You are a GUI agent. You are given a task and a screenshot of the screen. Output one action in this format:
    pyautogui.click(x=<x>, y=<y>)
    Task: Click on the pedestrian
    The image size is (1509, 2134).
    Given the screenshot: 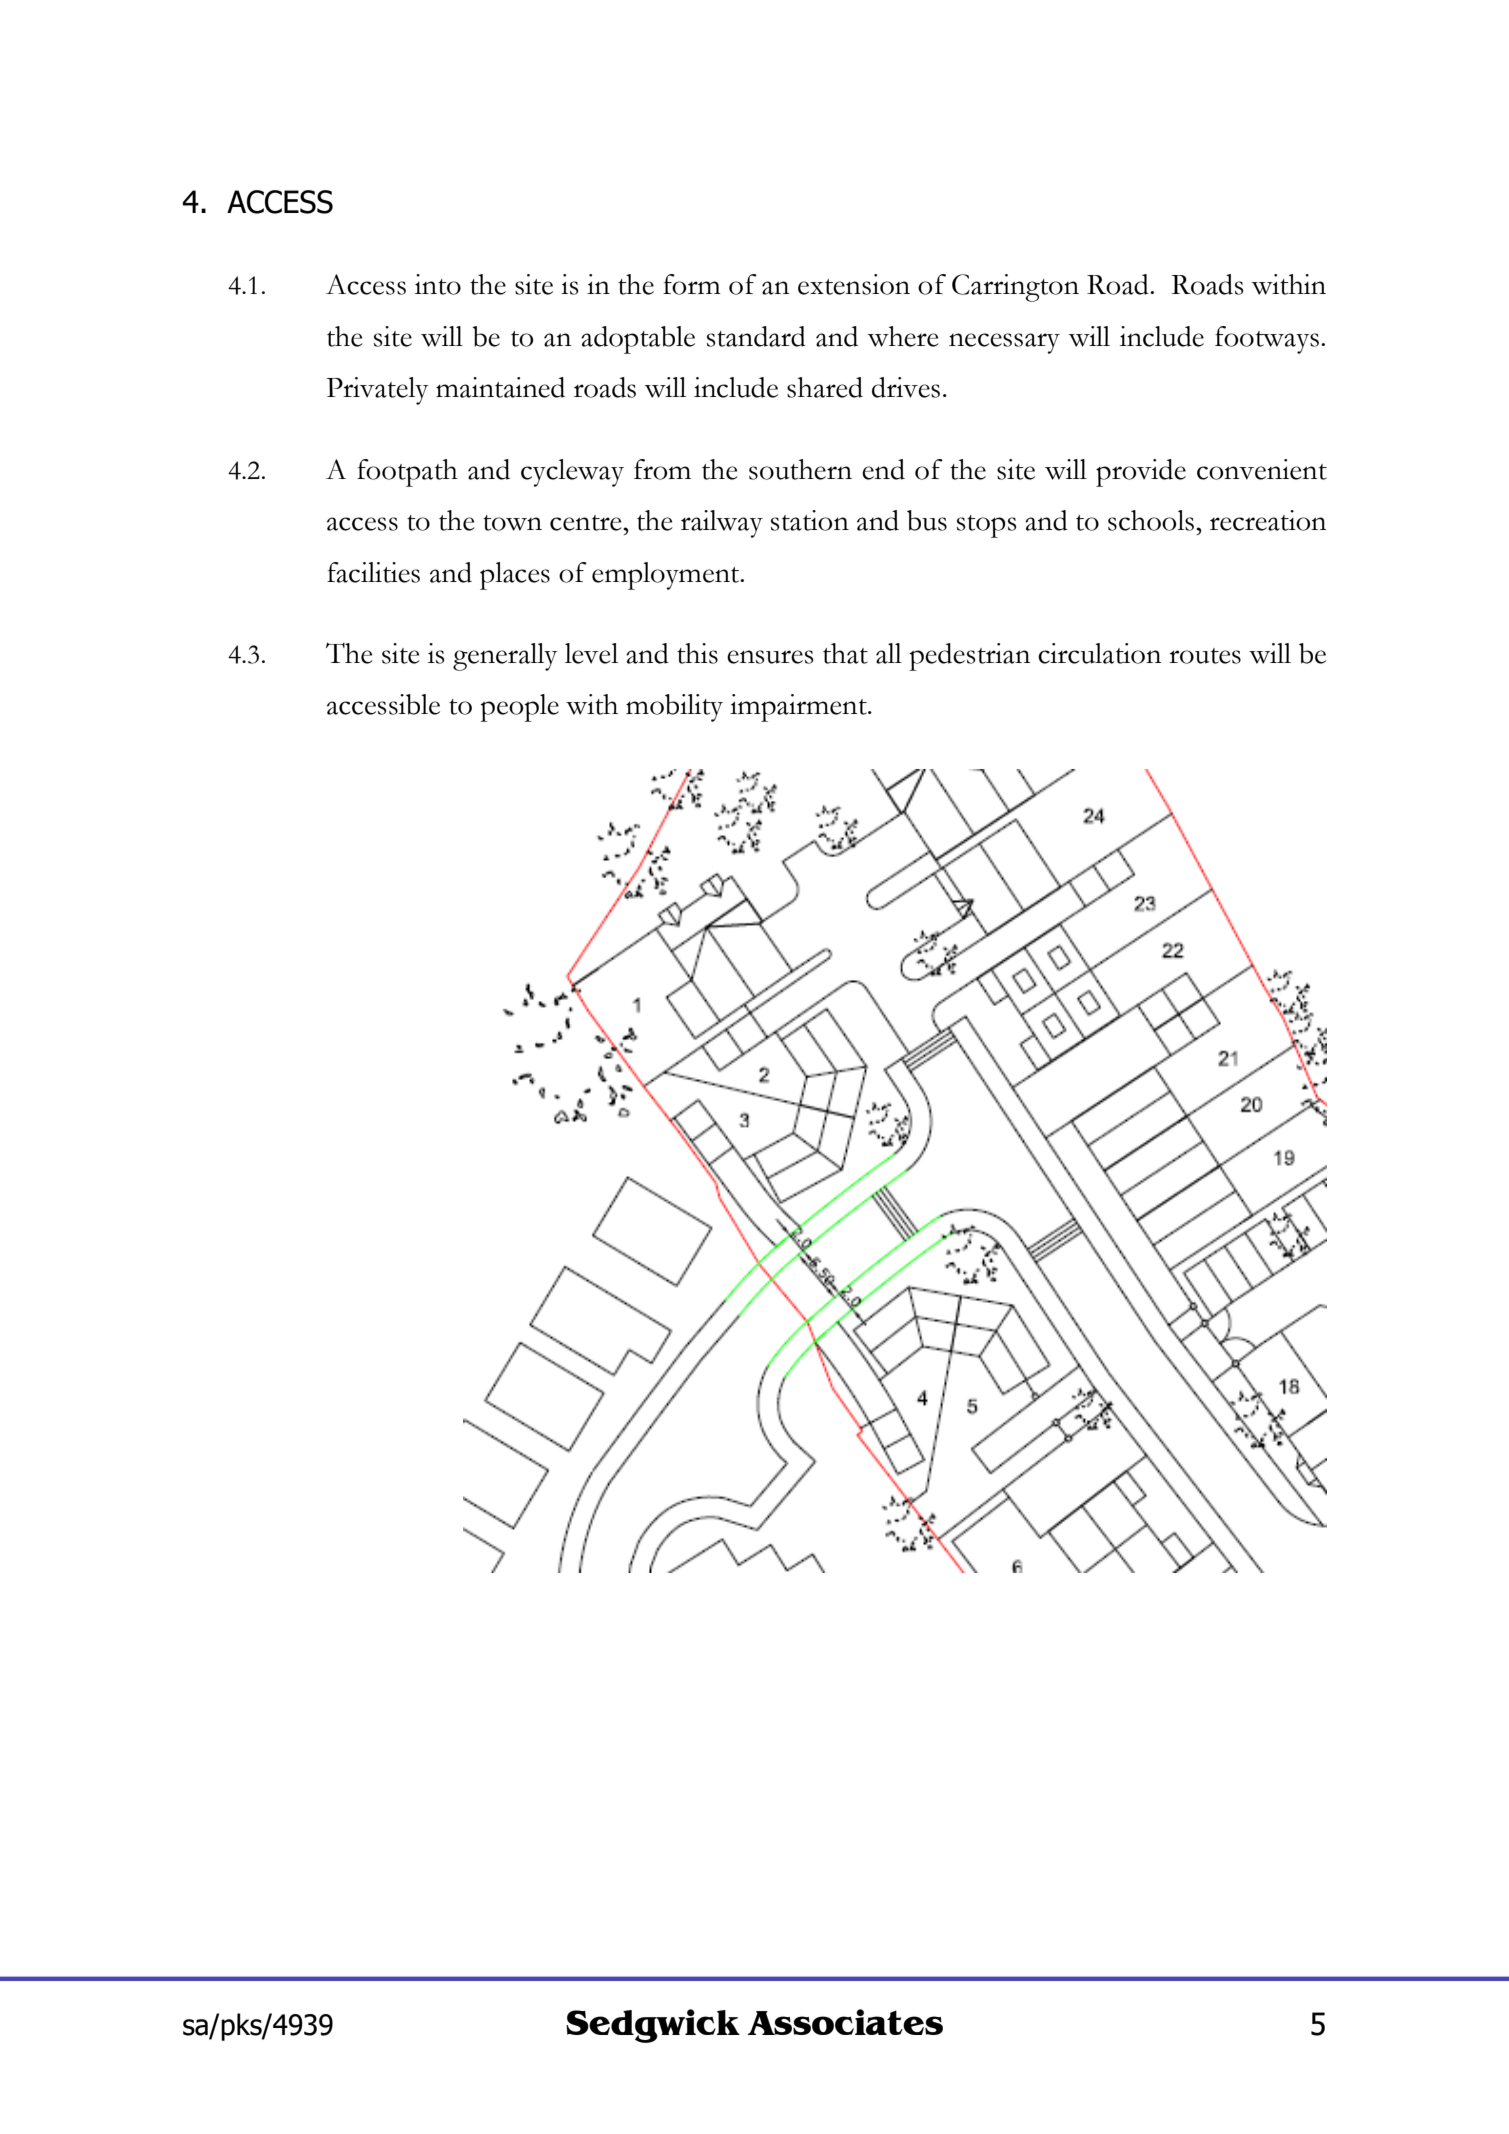 What is the action you would take?
    pyautogui.click(x=969, y=657)
